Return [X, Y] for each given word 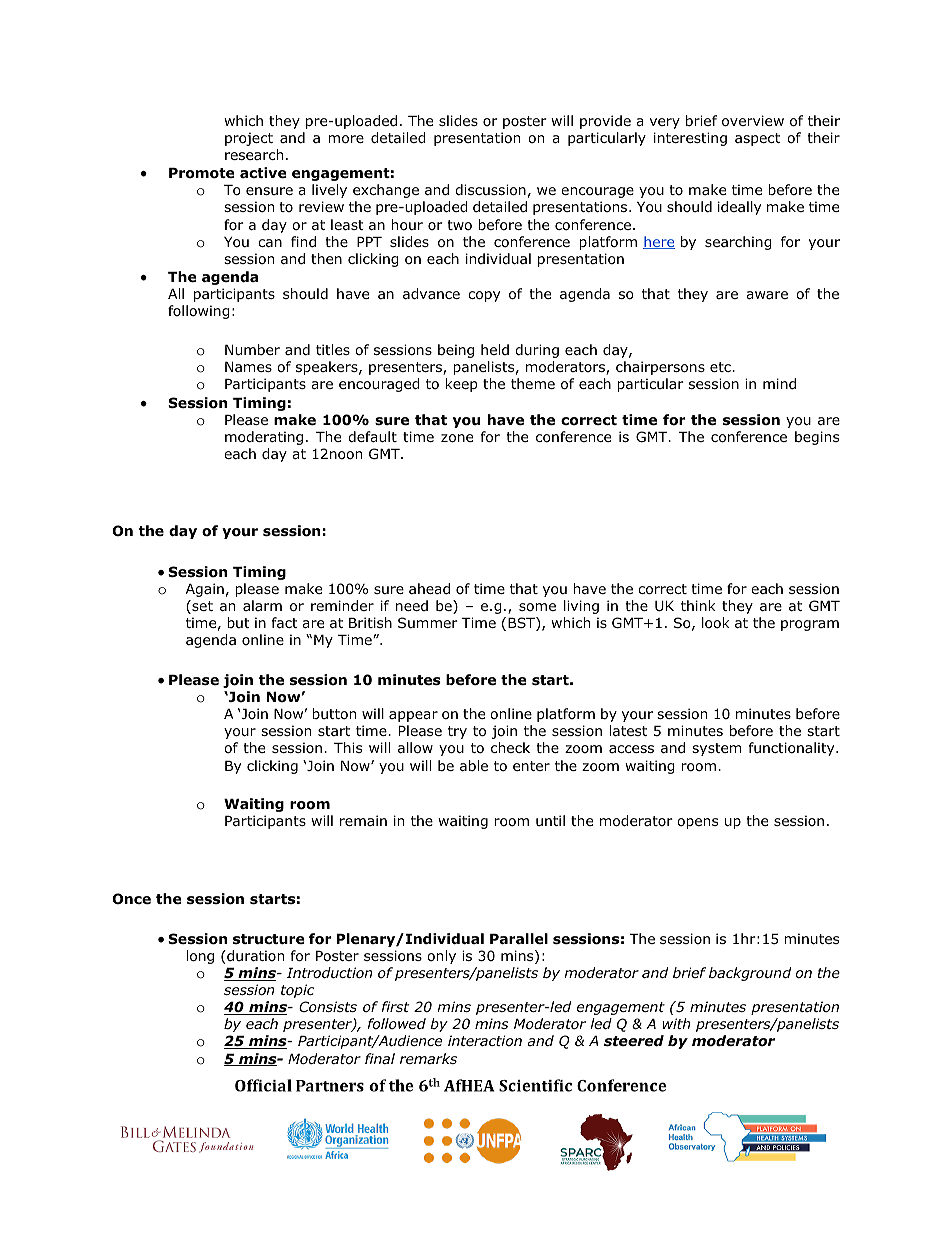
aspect [757, 139]
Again [205, 590]
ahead [429, 588]
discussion [490, 190]
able [474, 765]
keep [462, 385]
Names [248, 367]
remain [363, 820]
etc [721, 367]
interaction [485, 1040]
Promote [201, 173]
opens [697, 823]
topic [297, 991]
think [698, 605]
